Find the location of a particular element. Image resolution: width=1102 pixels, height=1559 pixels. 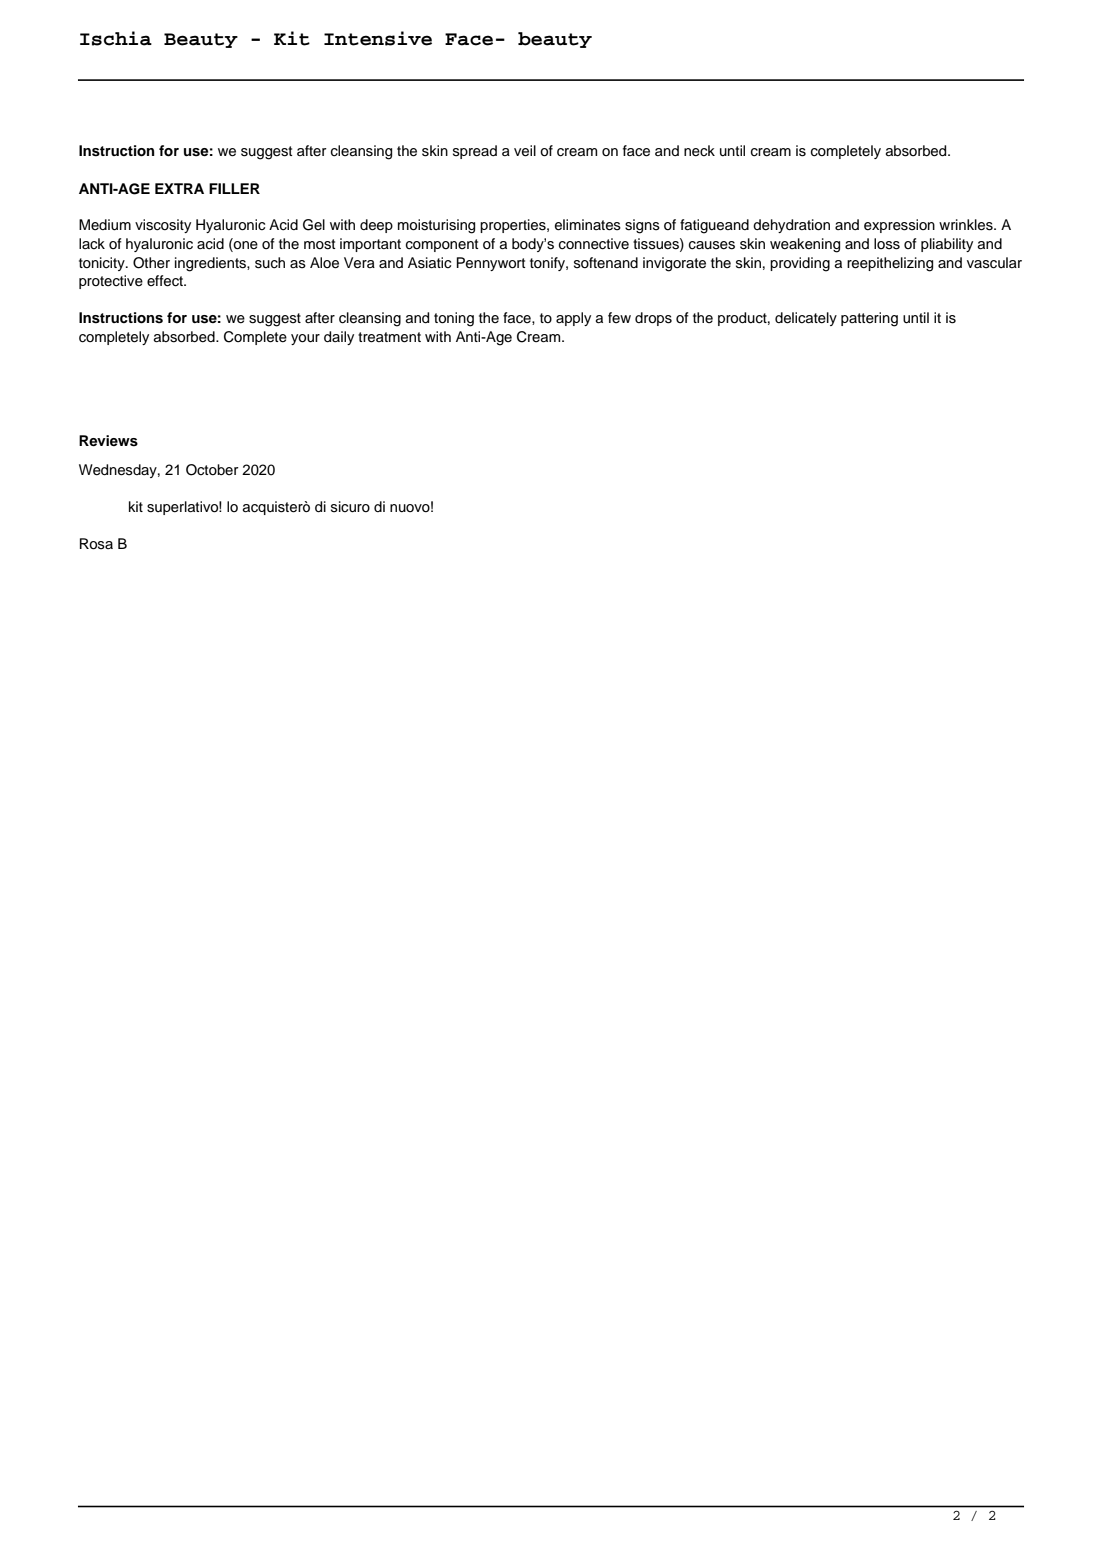

spread is located at coordinates (475, 152).
